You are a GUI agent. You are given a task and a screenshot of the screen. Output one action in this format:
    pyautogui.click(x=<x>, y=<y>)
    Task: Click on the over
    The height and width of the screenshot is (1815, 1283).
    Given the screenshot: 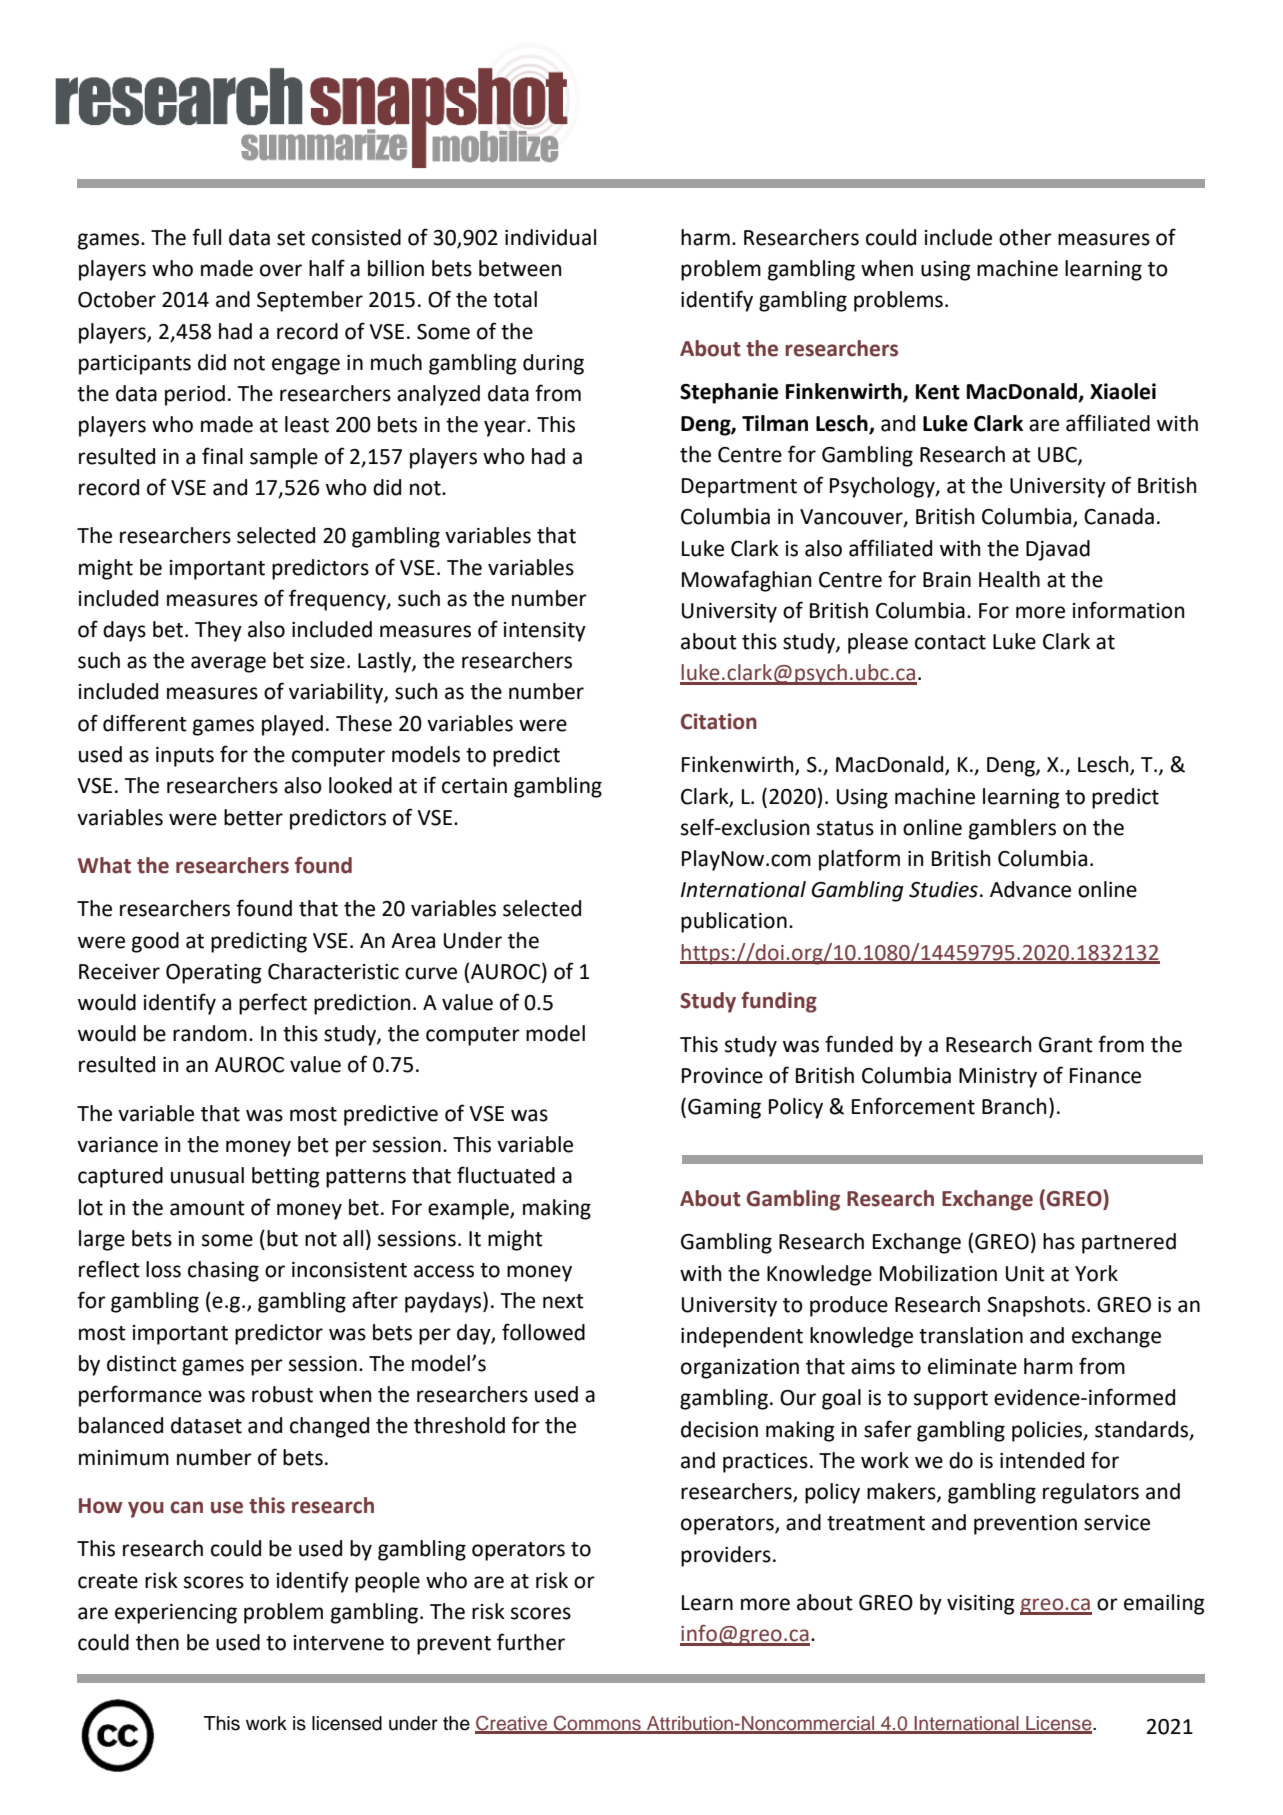 What is the action you would take?
    pyautogui.click(x=281, y=270)
